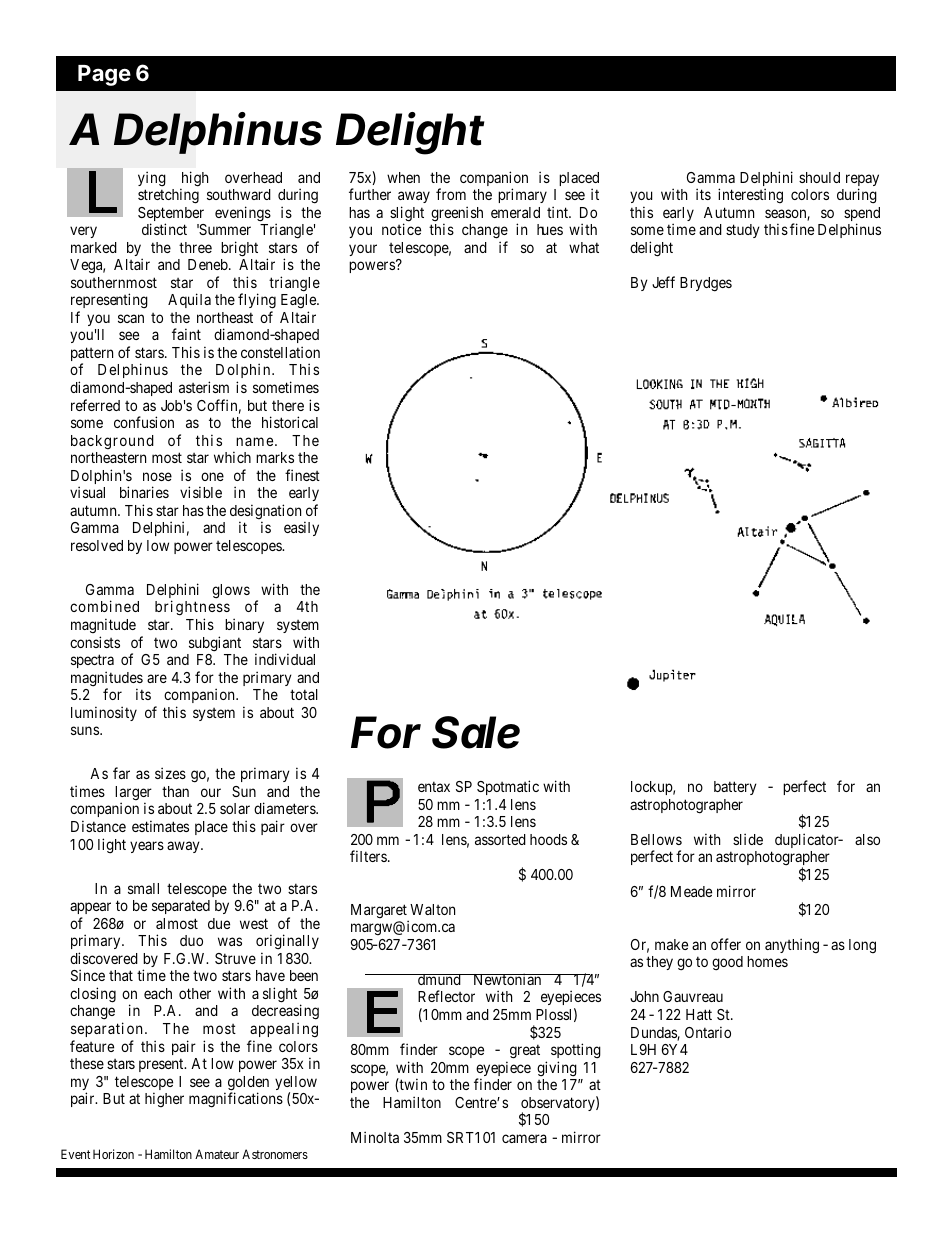 This image has width=952, height=1233. Describe the element at coordinates (735, 788) in the image. I see `battery` at that location.
